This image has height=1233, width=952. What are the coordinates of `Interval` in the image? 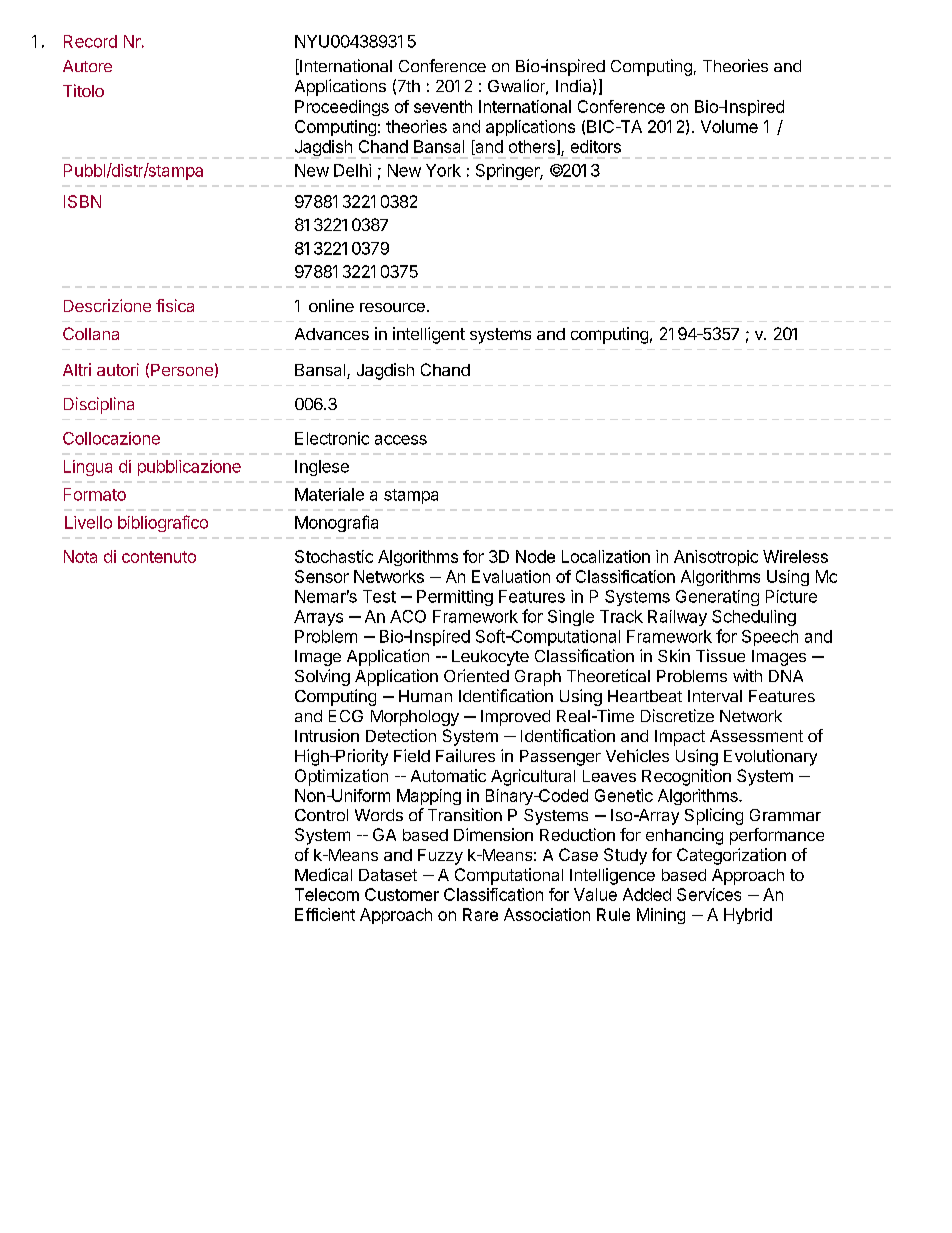 It's located at (715, 696).
